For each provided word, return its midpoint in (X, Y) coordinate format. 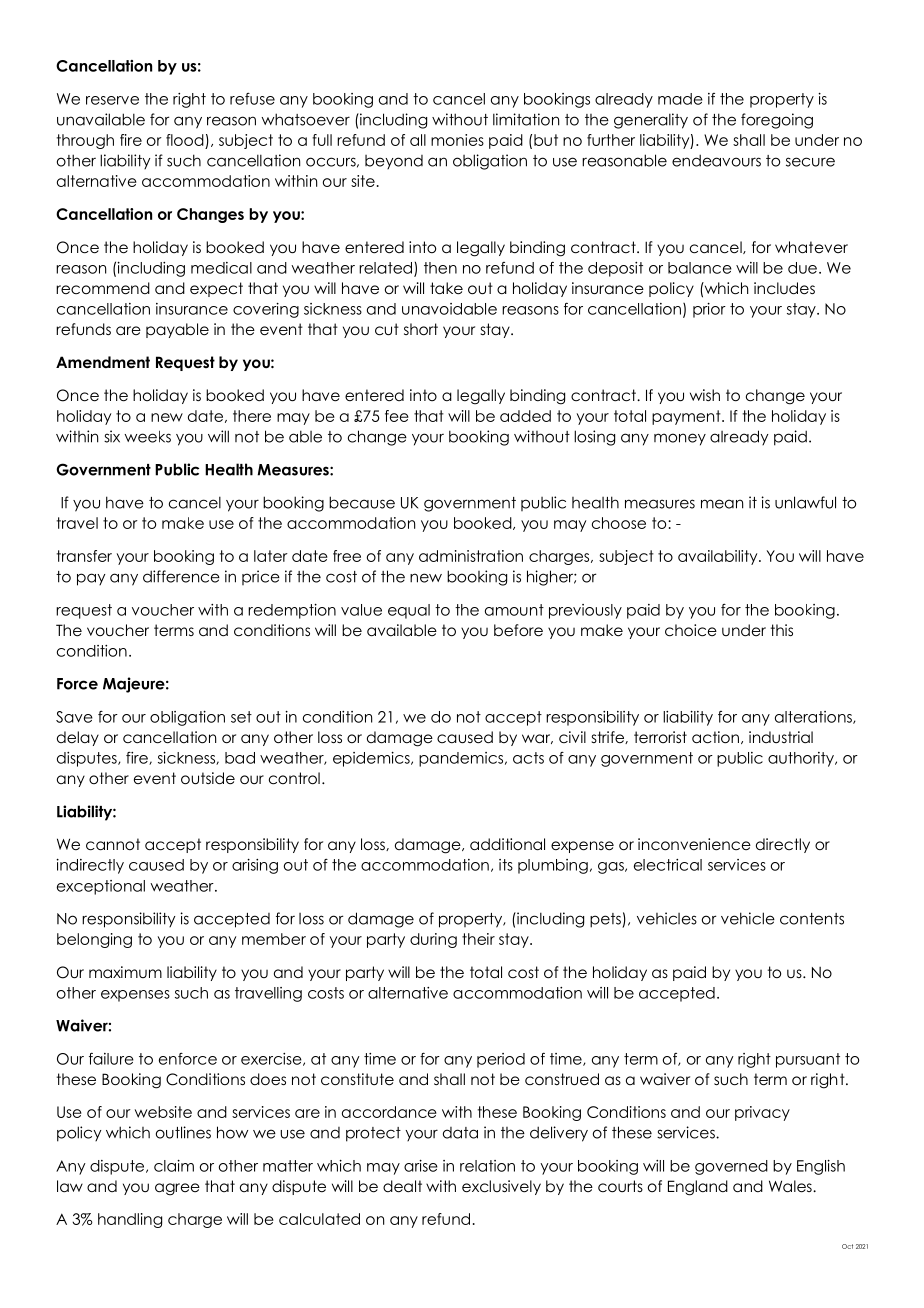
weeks (147, 436)
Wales (791, 1186)
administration (471, 556)
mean (722, 504)
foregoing (777, 121)
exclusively (501, 1187)
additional (507, 844)
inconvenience (694, 844)
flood (185, 140)
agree (177, 1189)
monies (457, 140)
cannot (113, 844)
